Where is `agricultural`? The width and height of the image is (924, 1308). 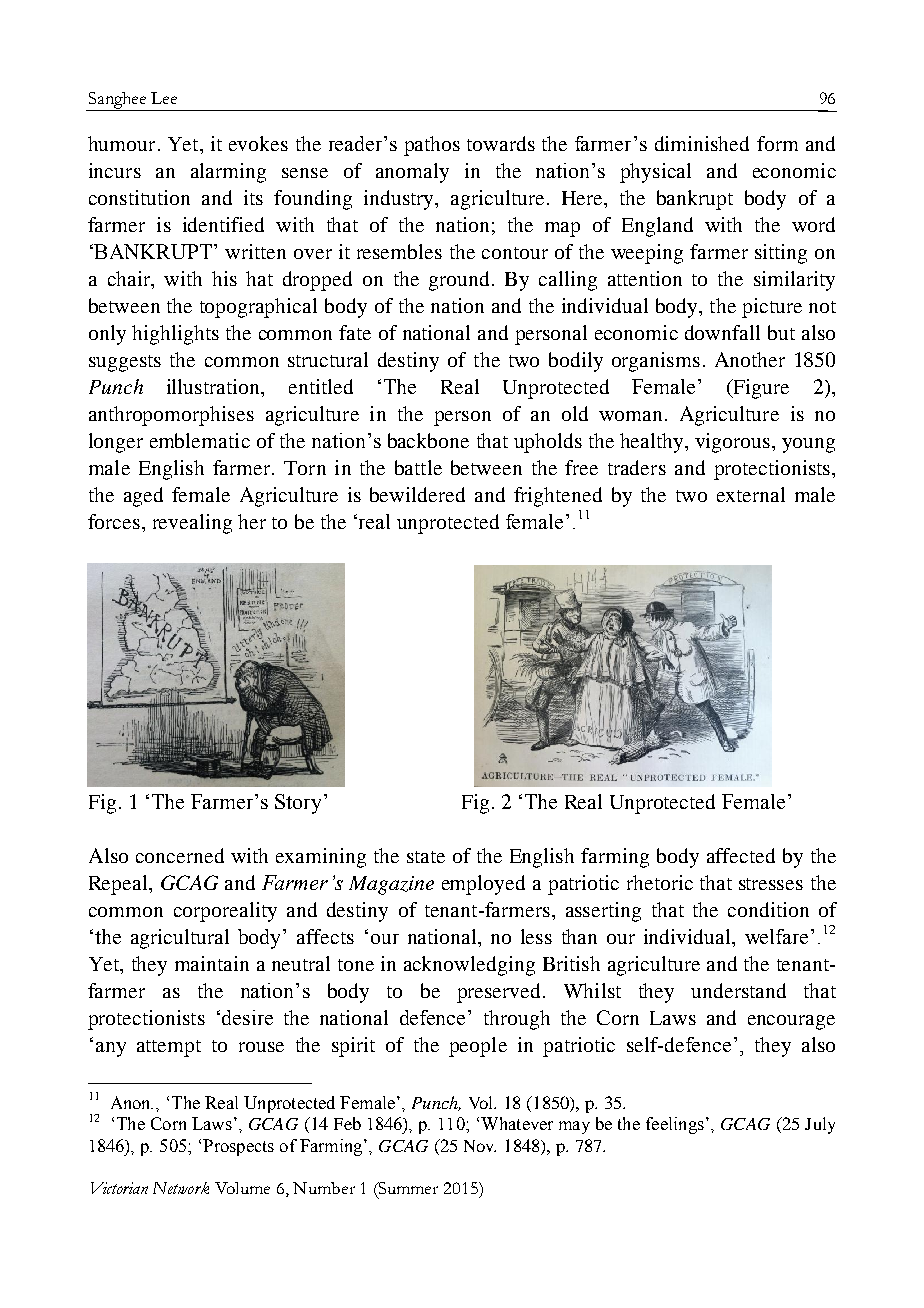 agricultural is located at coordinates (180, 939).
